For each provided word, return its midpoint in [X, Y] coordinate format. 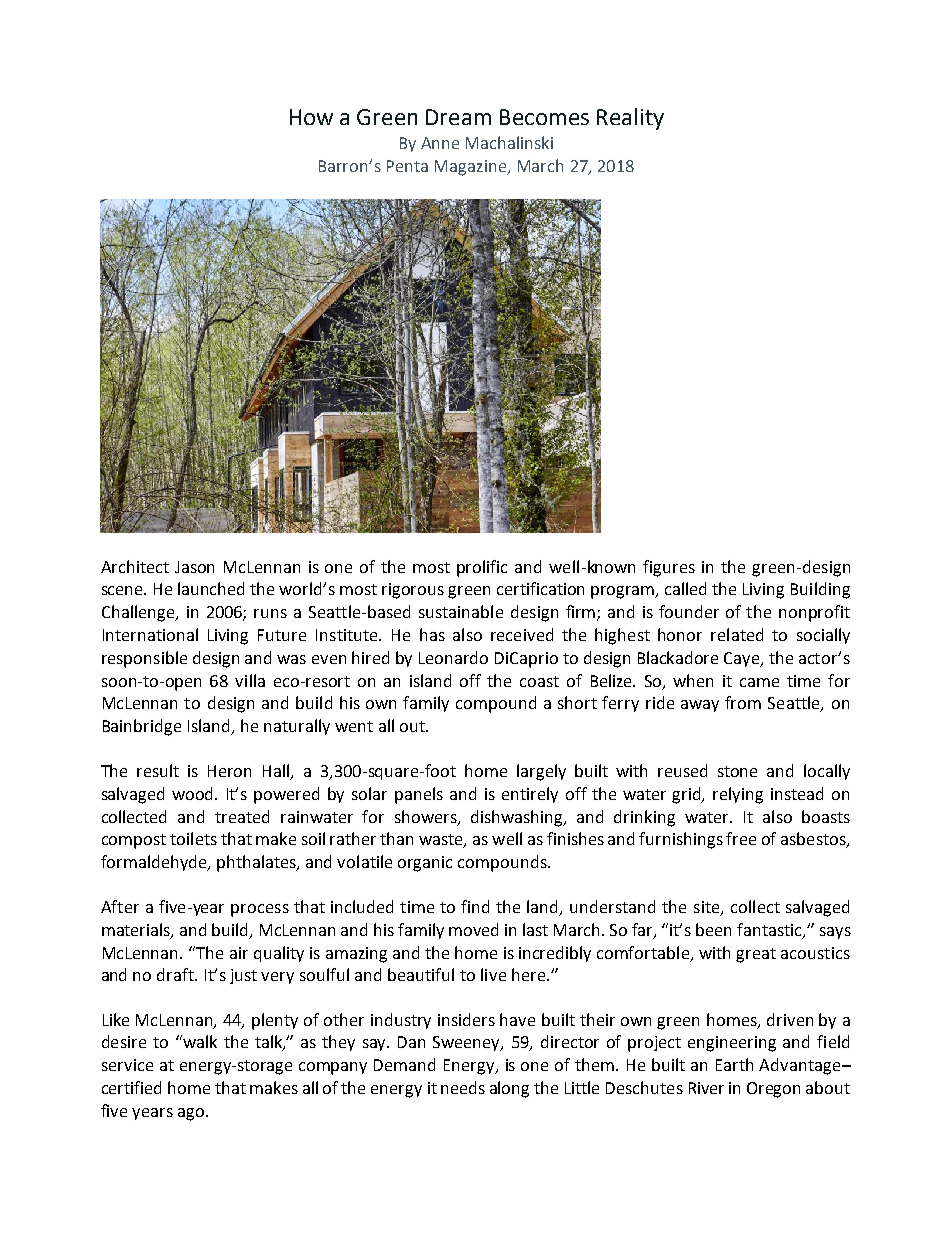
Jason [194, 567]
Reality [630, 119]
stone [737, 771]
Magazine [472, 168]
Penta [407, 166]
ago [192, 1114]
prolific [482, 568]
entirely [530, 795]
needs [463, 1087]
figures [669, 568]
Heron [229, 771]
